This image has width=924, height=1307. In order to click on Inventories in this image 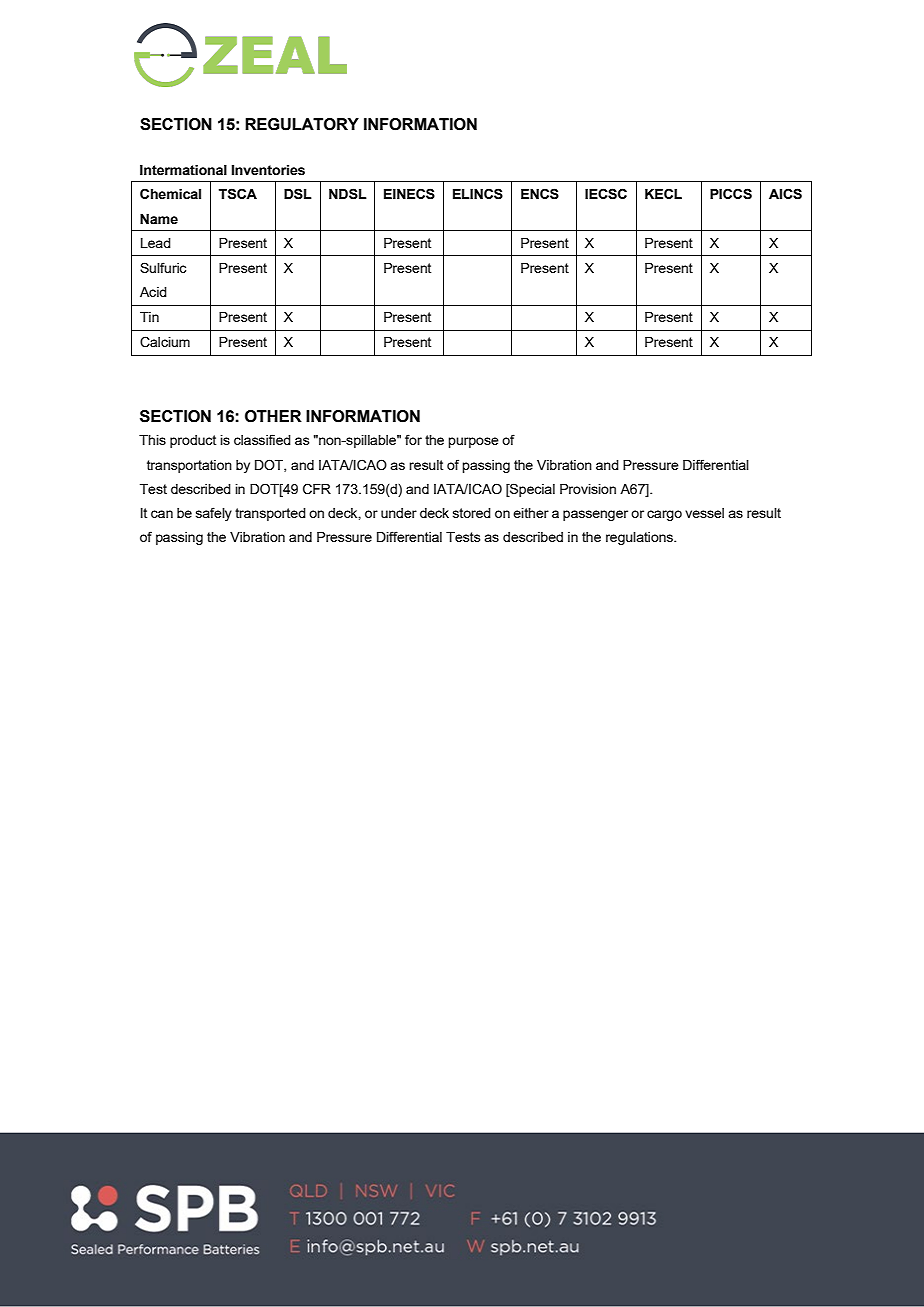, I will do `click(268, 170)`.
